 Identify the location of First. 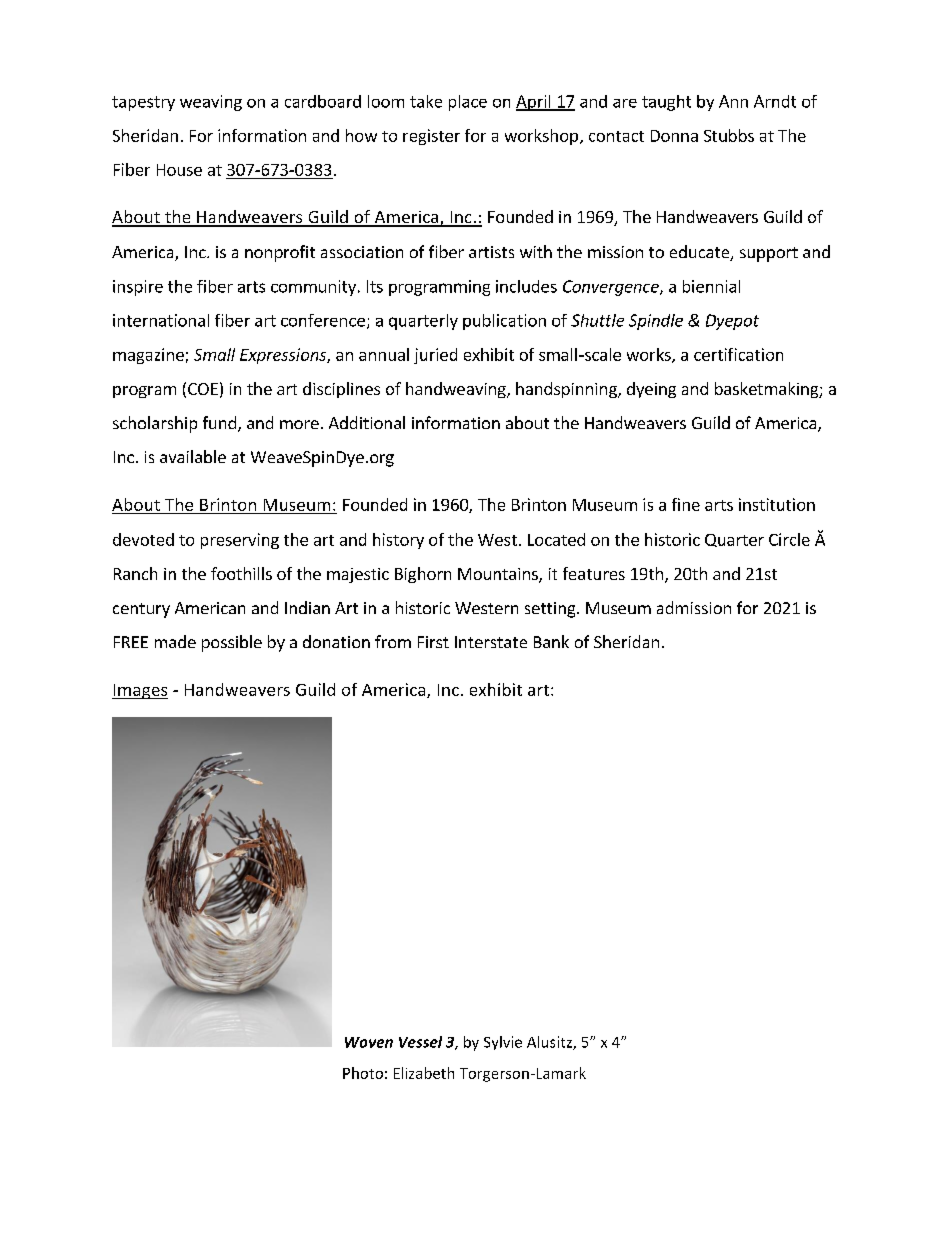
(433, 642).
